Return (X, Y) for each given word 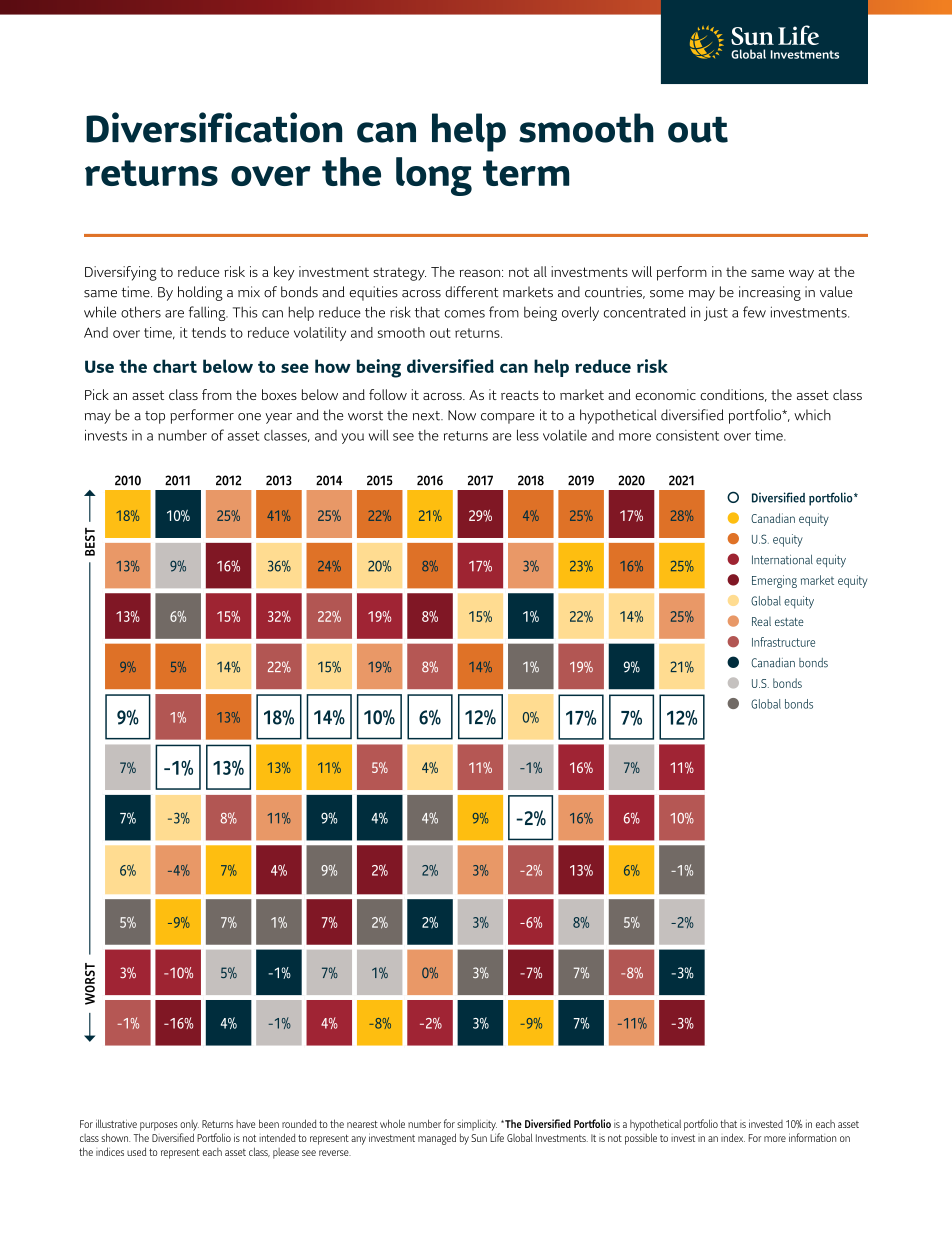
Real (761, 621)
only (189, 1125)
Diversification (214, 127)
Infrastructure (783, 642)
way (801, 275)
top (155, 417)
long (434, 176)
